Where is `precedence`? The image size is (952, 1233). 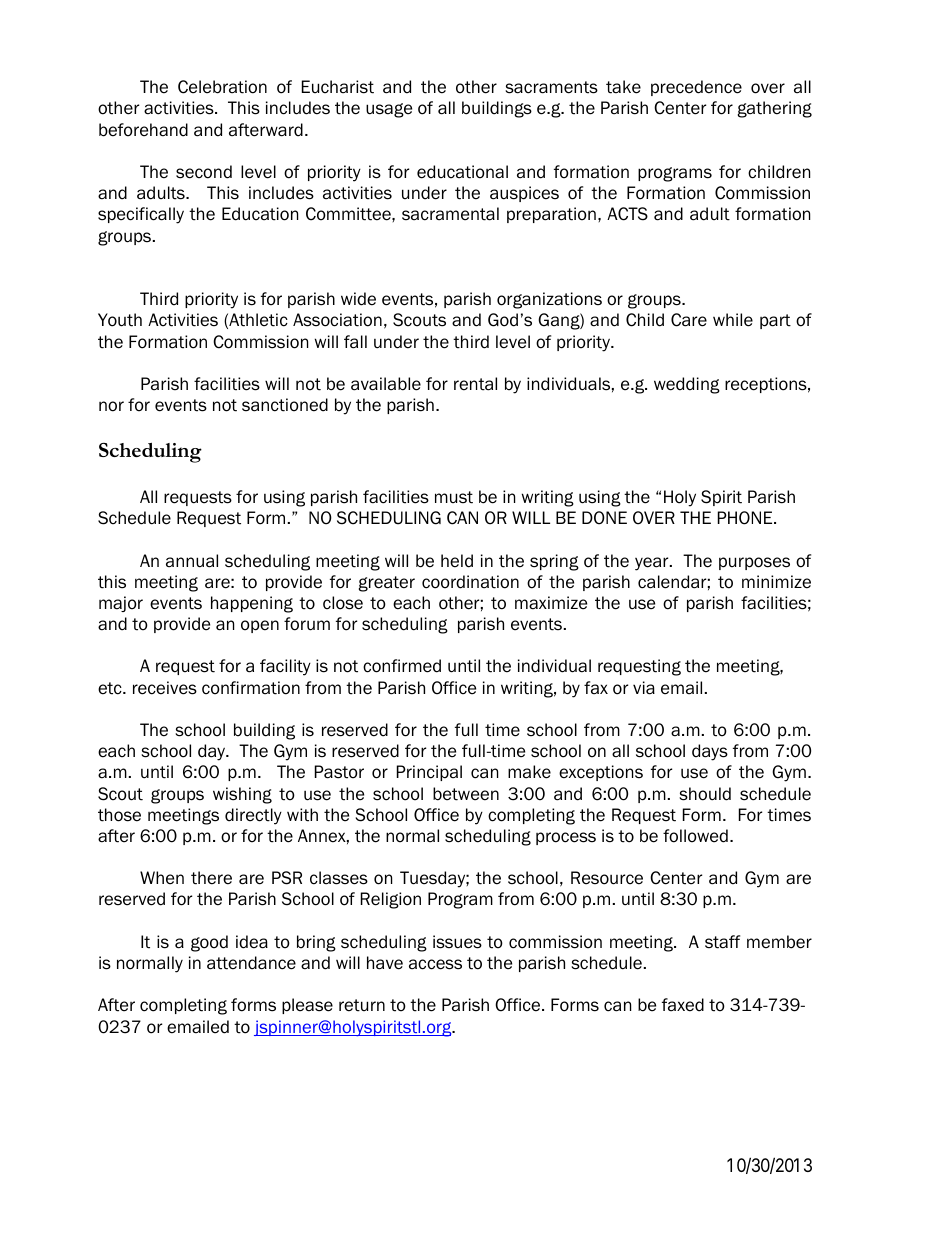 precedence is located at coordinates (696, 88).
